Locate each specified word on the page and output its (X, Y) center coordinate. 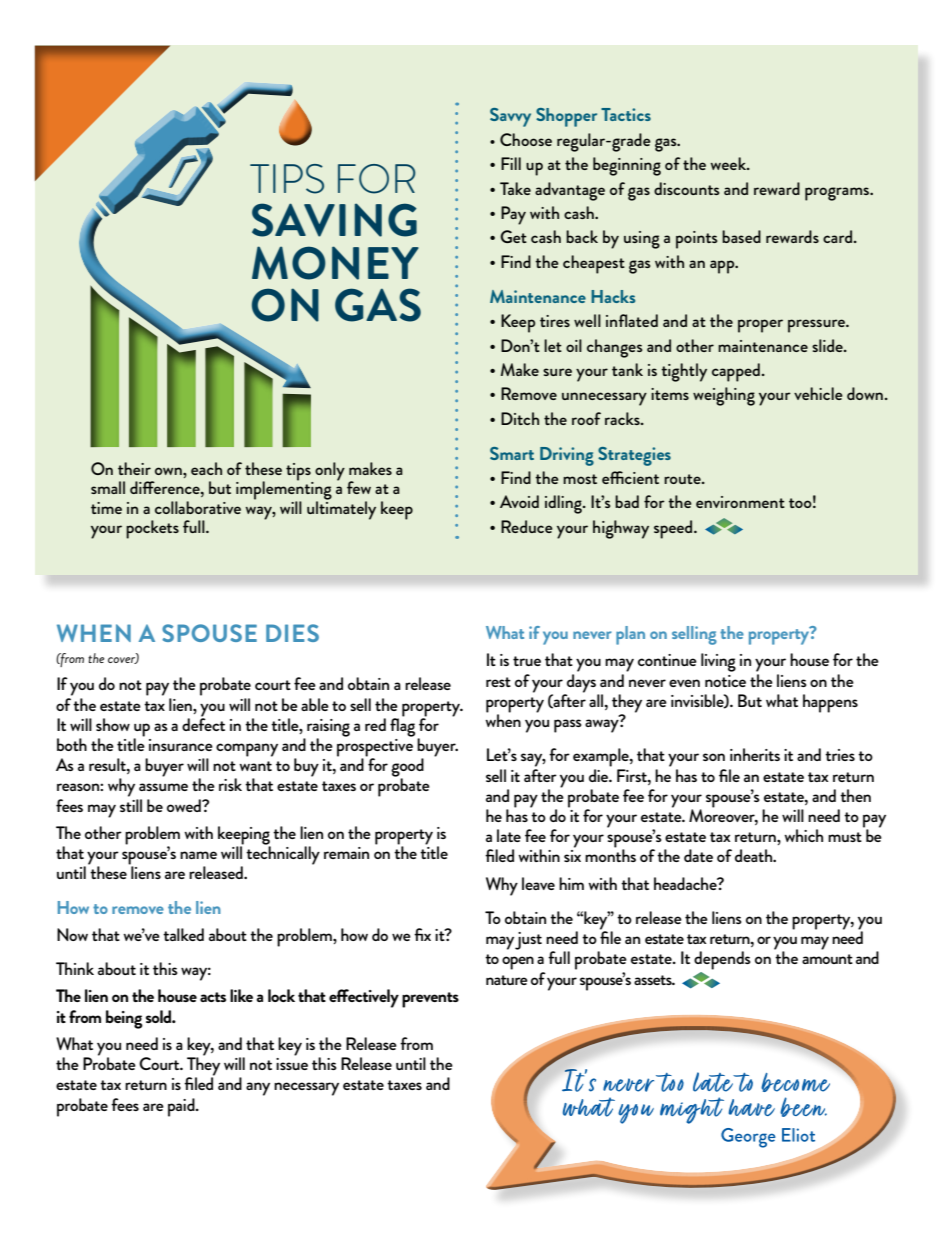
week (729, 163)
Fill (511, 163)
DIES (292, 633)
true (527, 661)
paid (182, 1107)
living (718, 662)
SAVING (334, 220)
